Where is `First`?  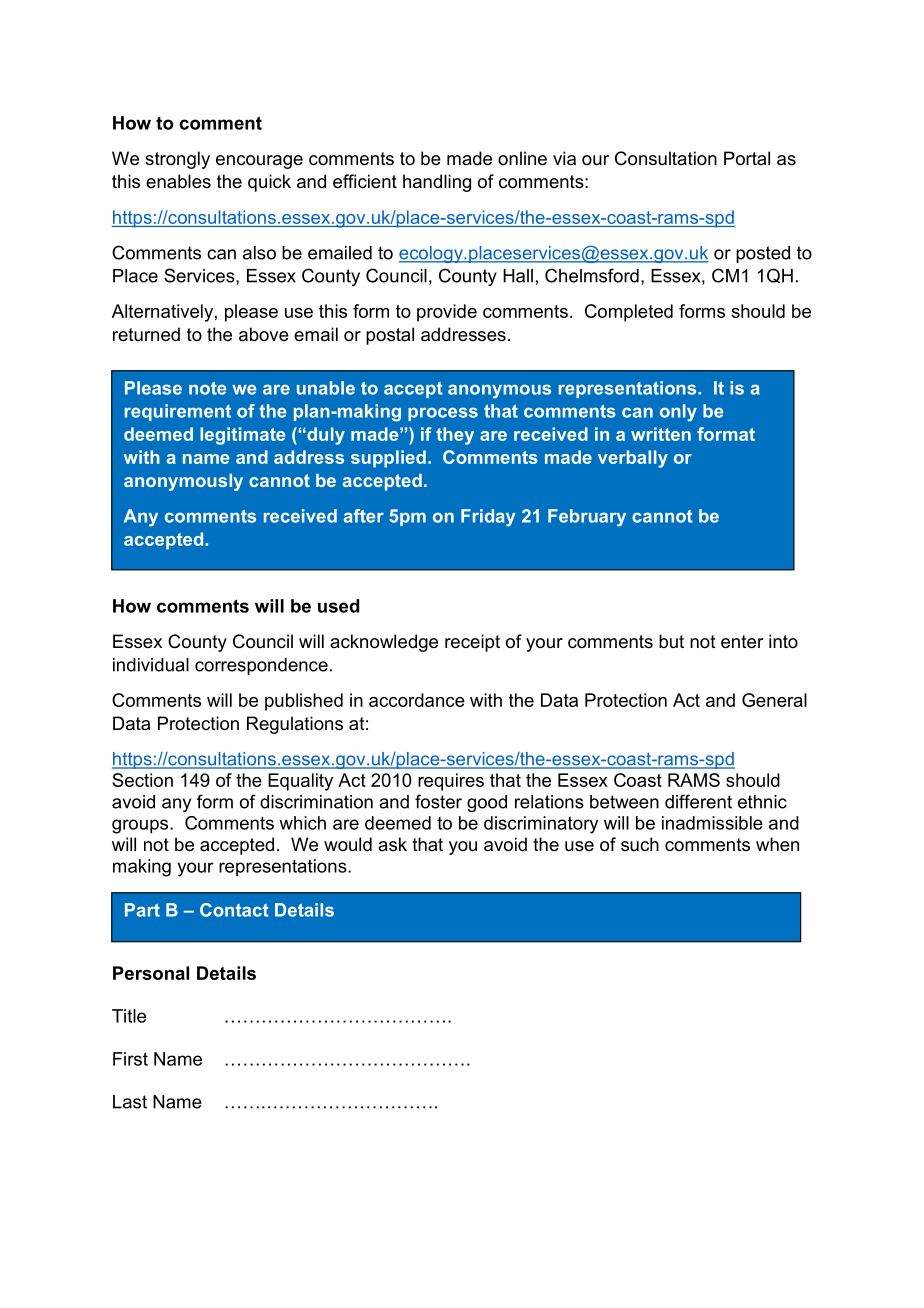 First is located at coordinates (130, 1059).
